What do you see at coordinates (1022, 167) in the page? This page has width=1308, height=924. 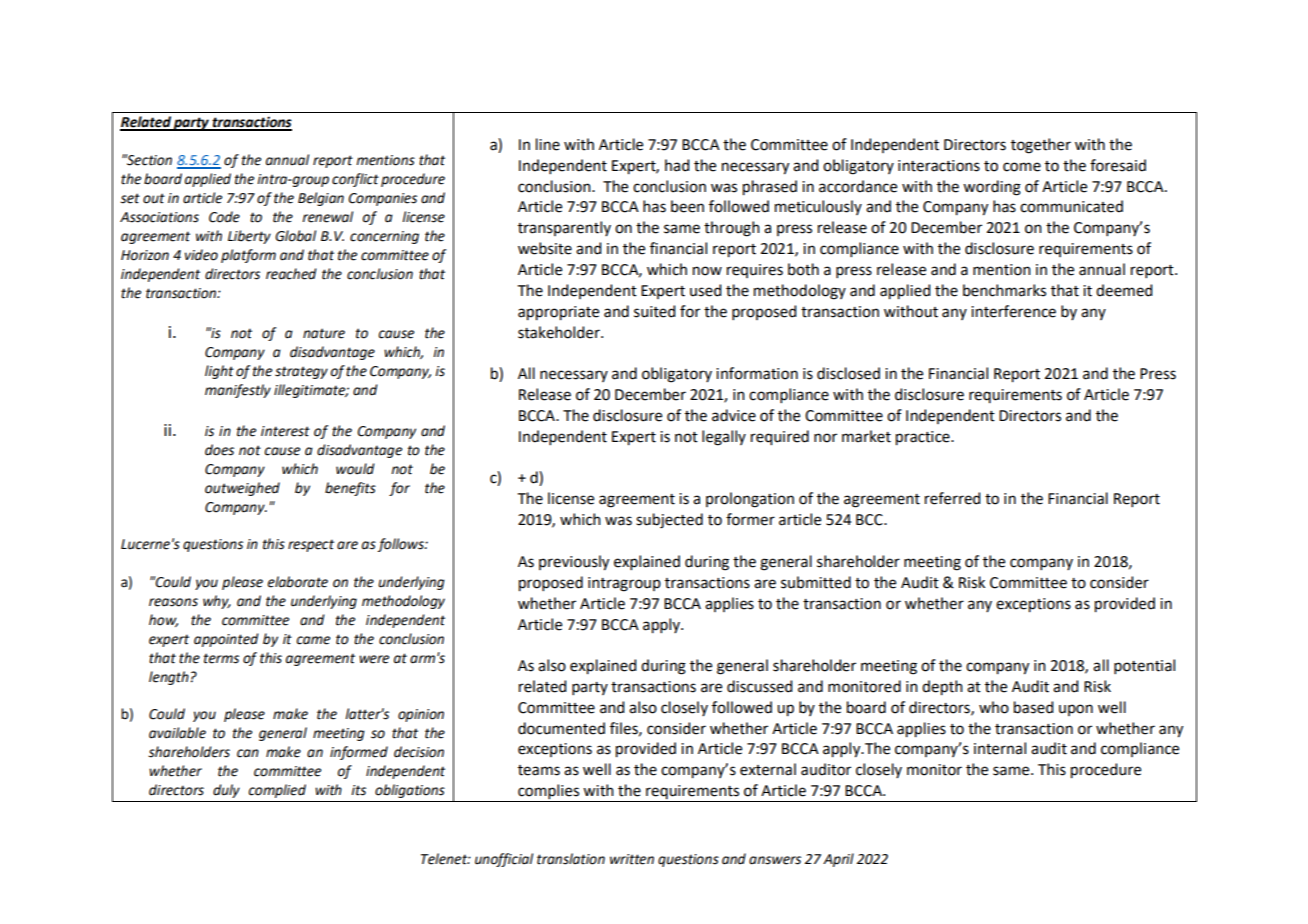 I see `come` at bounding box center [1022, 167].
